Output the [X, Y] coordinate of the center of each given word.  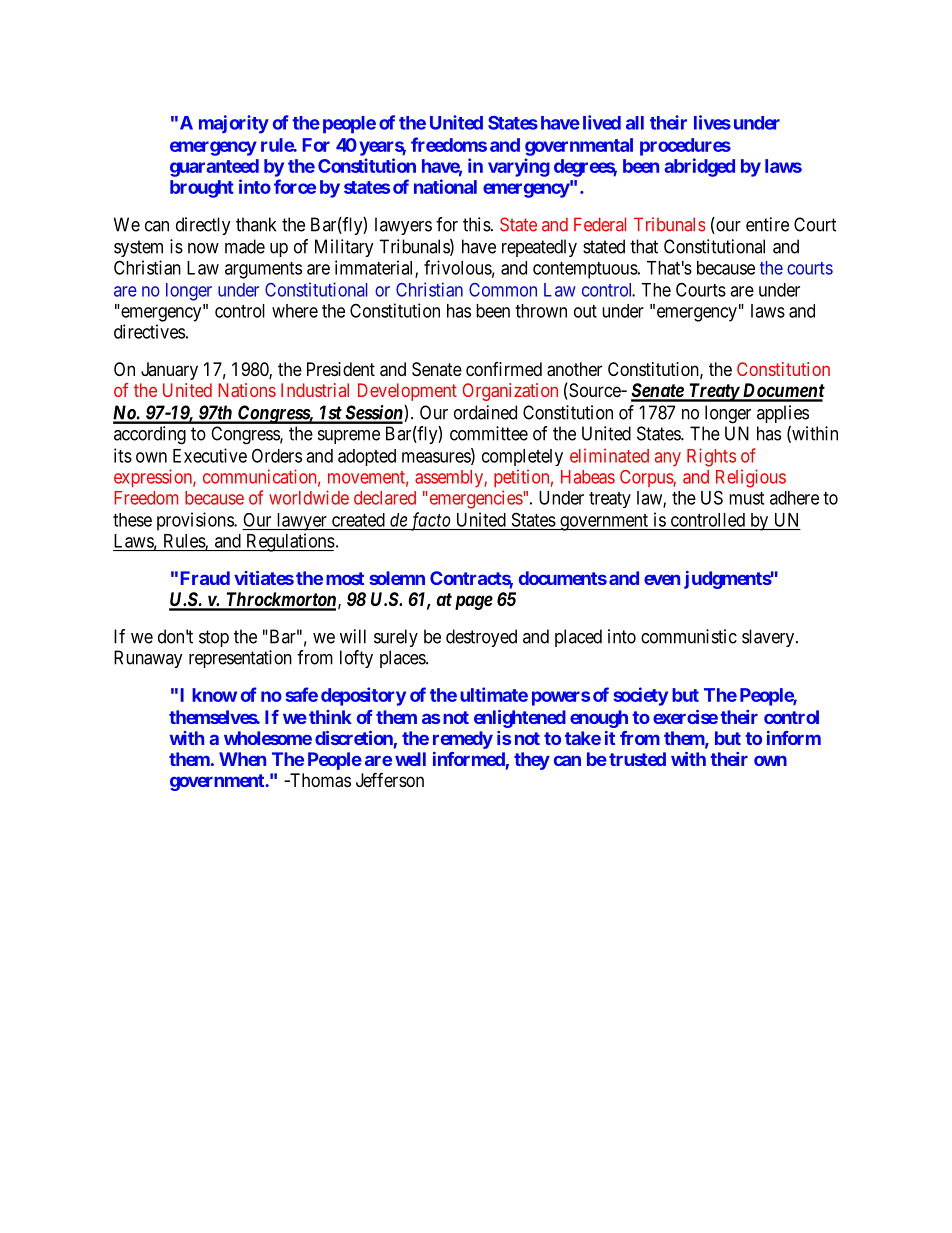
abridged [699, 167]
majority [234, 124]
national [445, 186]
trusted [637, 759]
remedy [463, 740]
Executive [210, 455]
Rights [711, 457]
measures [437, 458]
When [242, 759]
